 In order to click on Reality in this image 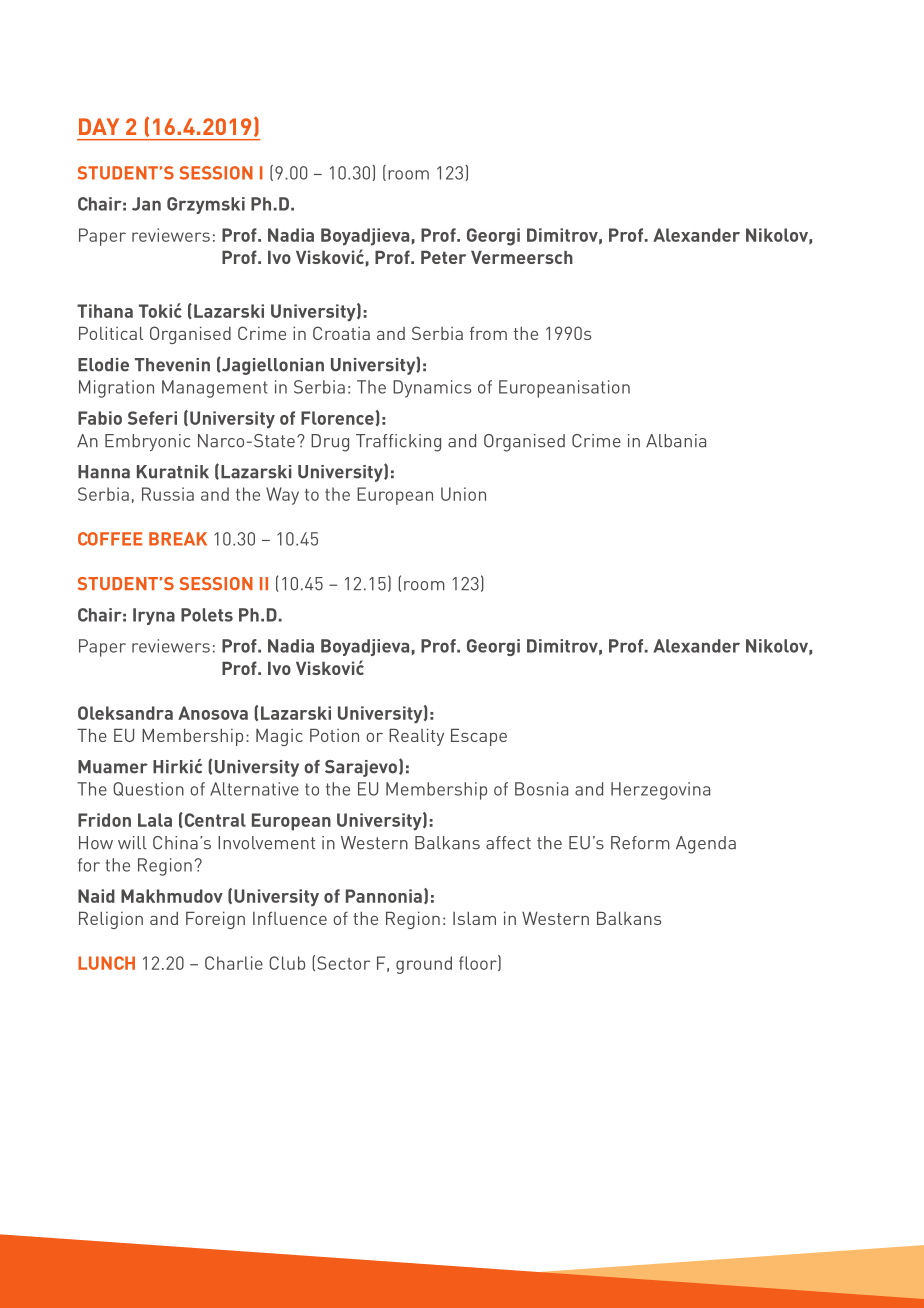, I will do `click(416, 737)`.
